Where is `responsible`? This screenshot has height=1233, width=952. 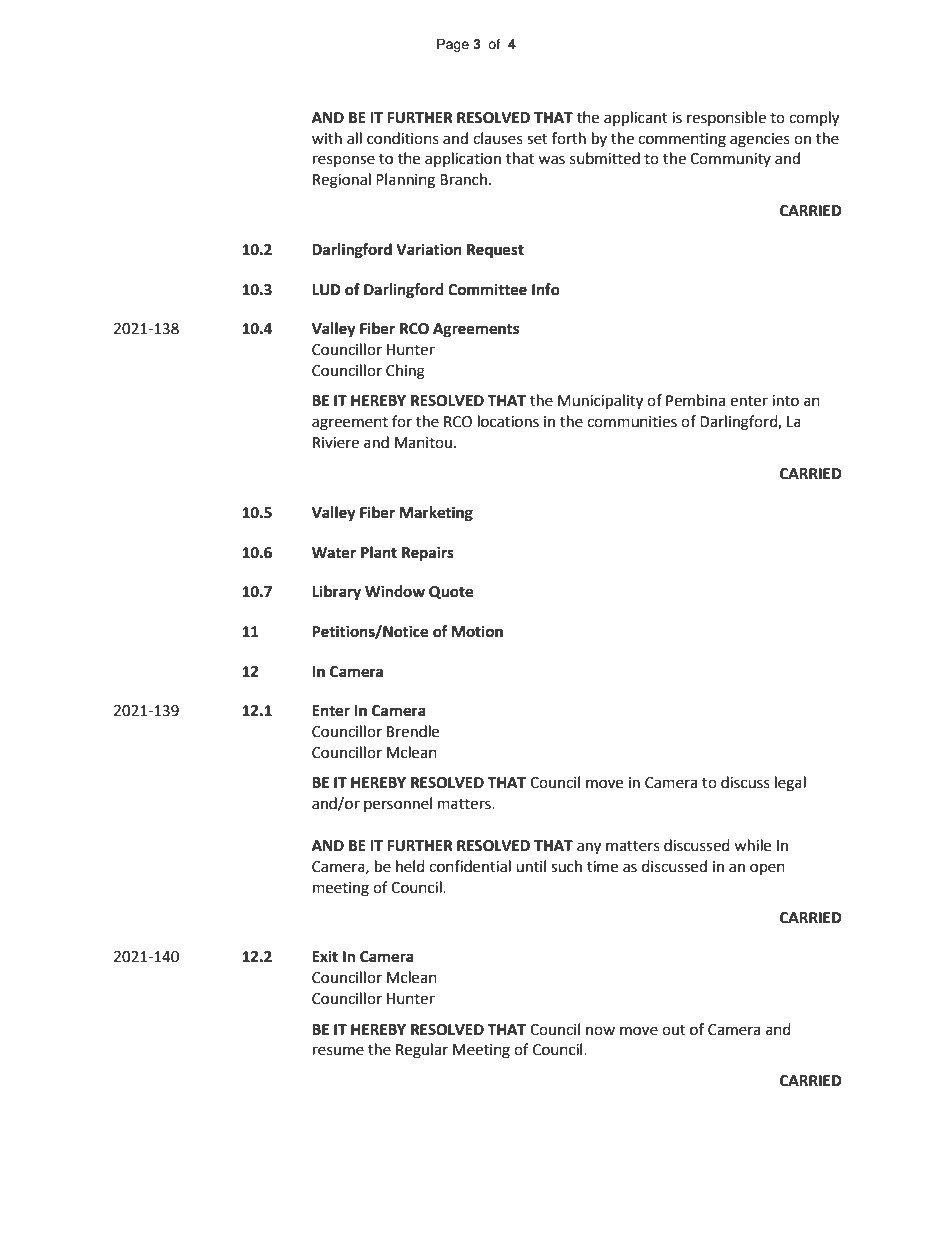 responsible is located at coordinates (726, 118).
